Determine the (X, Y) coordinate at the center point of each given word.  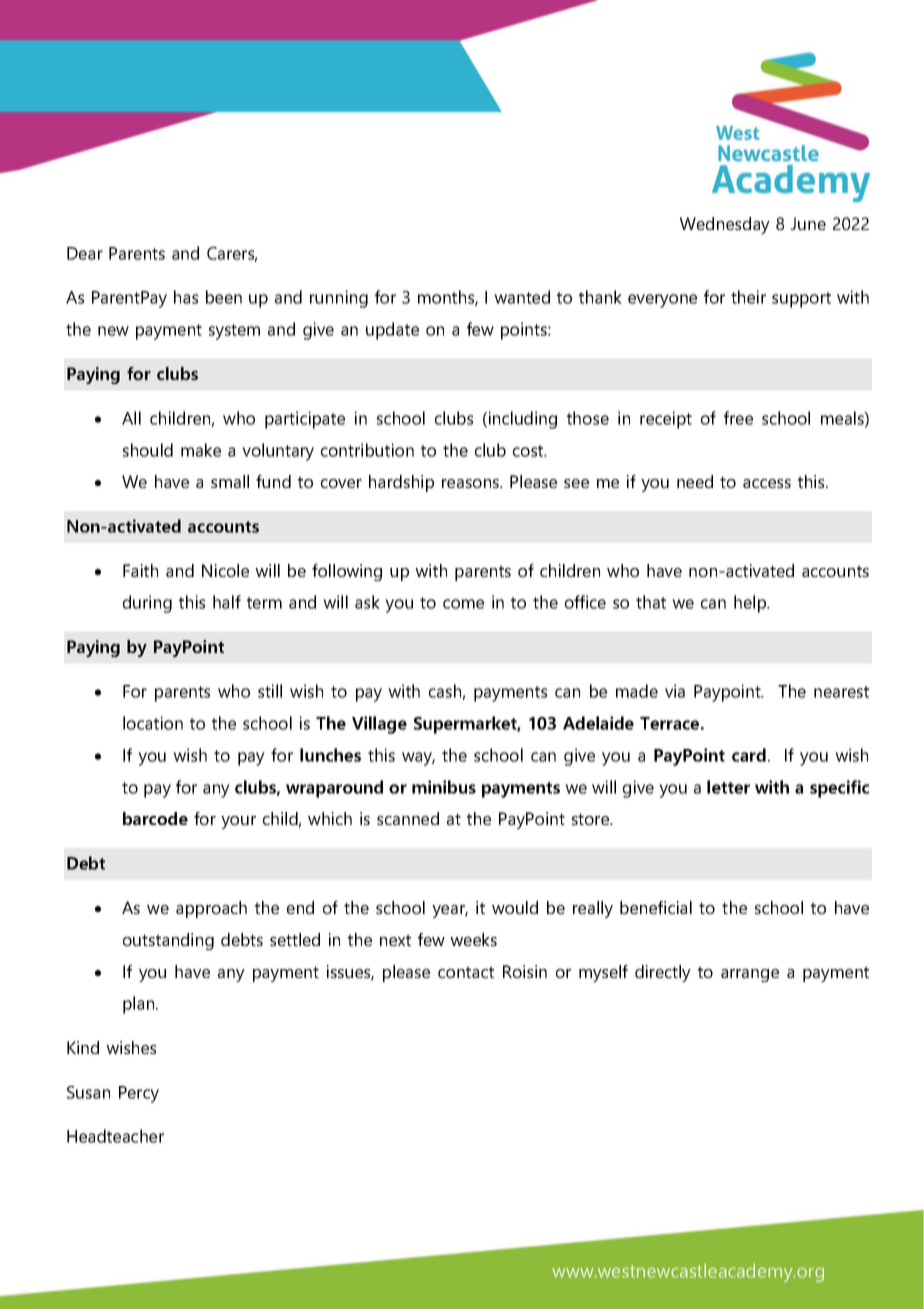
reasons (471, 483)
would (515, 907)
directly (663, 973)
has (186, 297)
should (148, 450)
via (675, 691)
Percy (139, 1094)
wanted (522, 297)
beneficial (656, 907)
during (147, 604)
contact (466, 972)
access (767, 483)
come (463, 604)
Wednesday (725, 225)
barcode (155, 818)
